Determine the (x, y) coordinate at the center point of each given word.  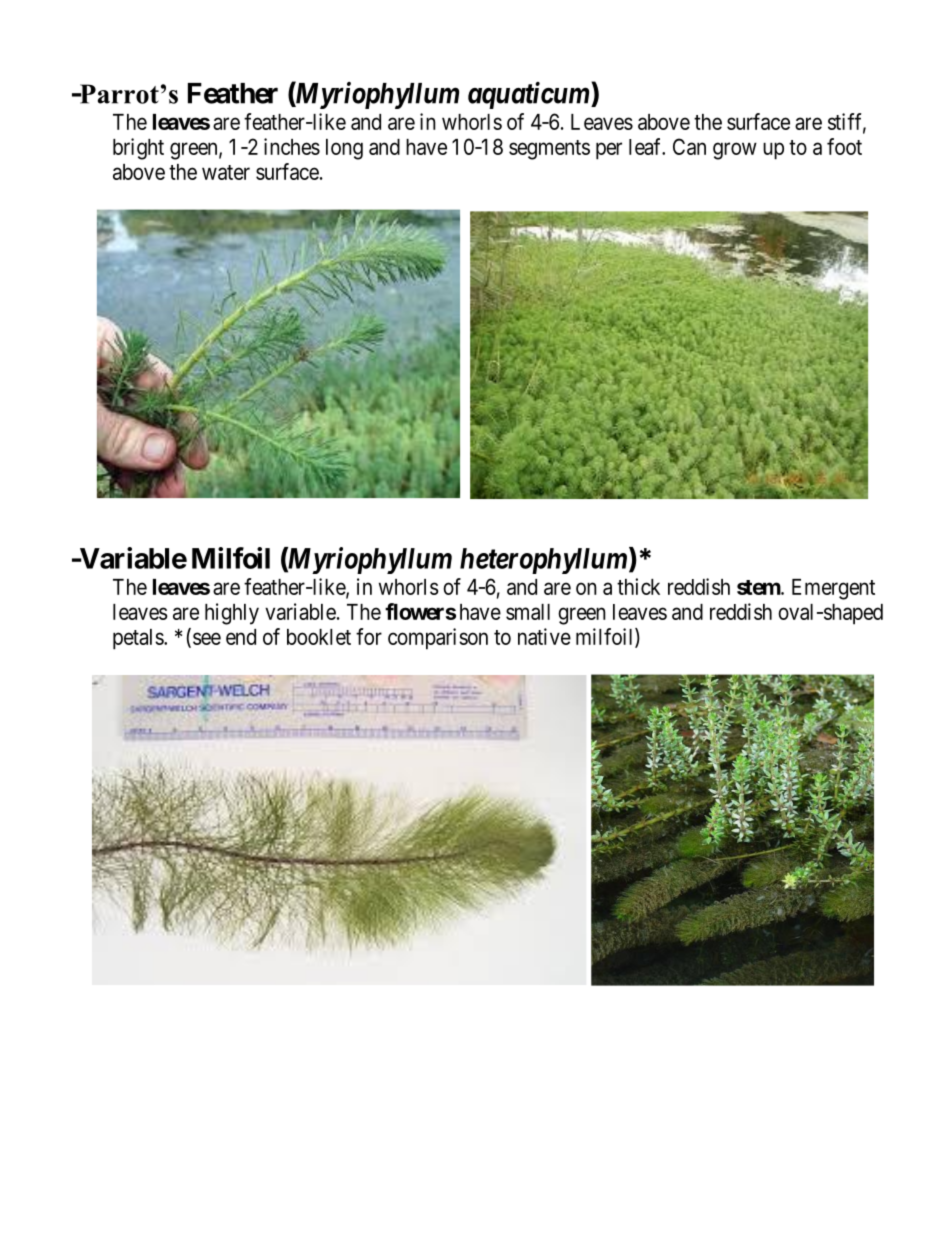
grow (735, 151)
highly (232, 614)
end (241, 637)
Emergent (833, 589)
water (226, 172)
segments (549, 150)
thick (638, 586)
